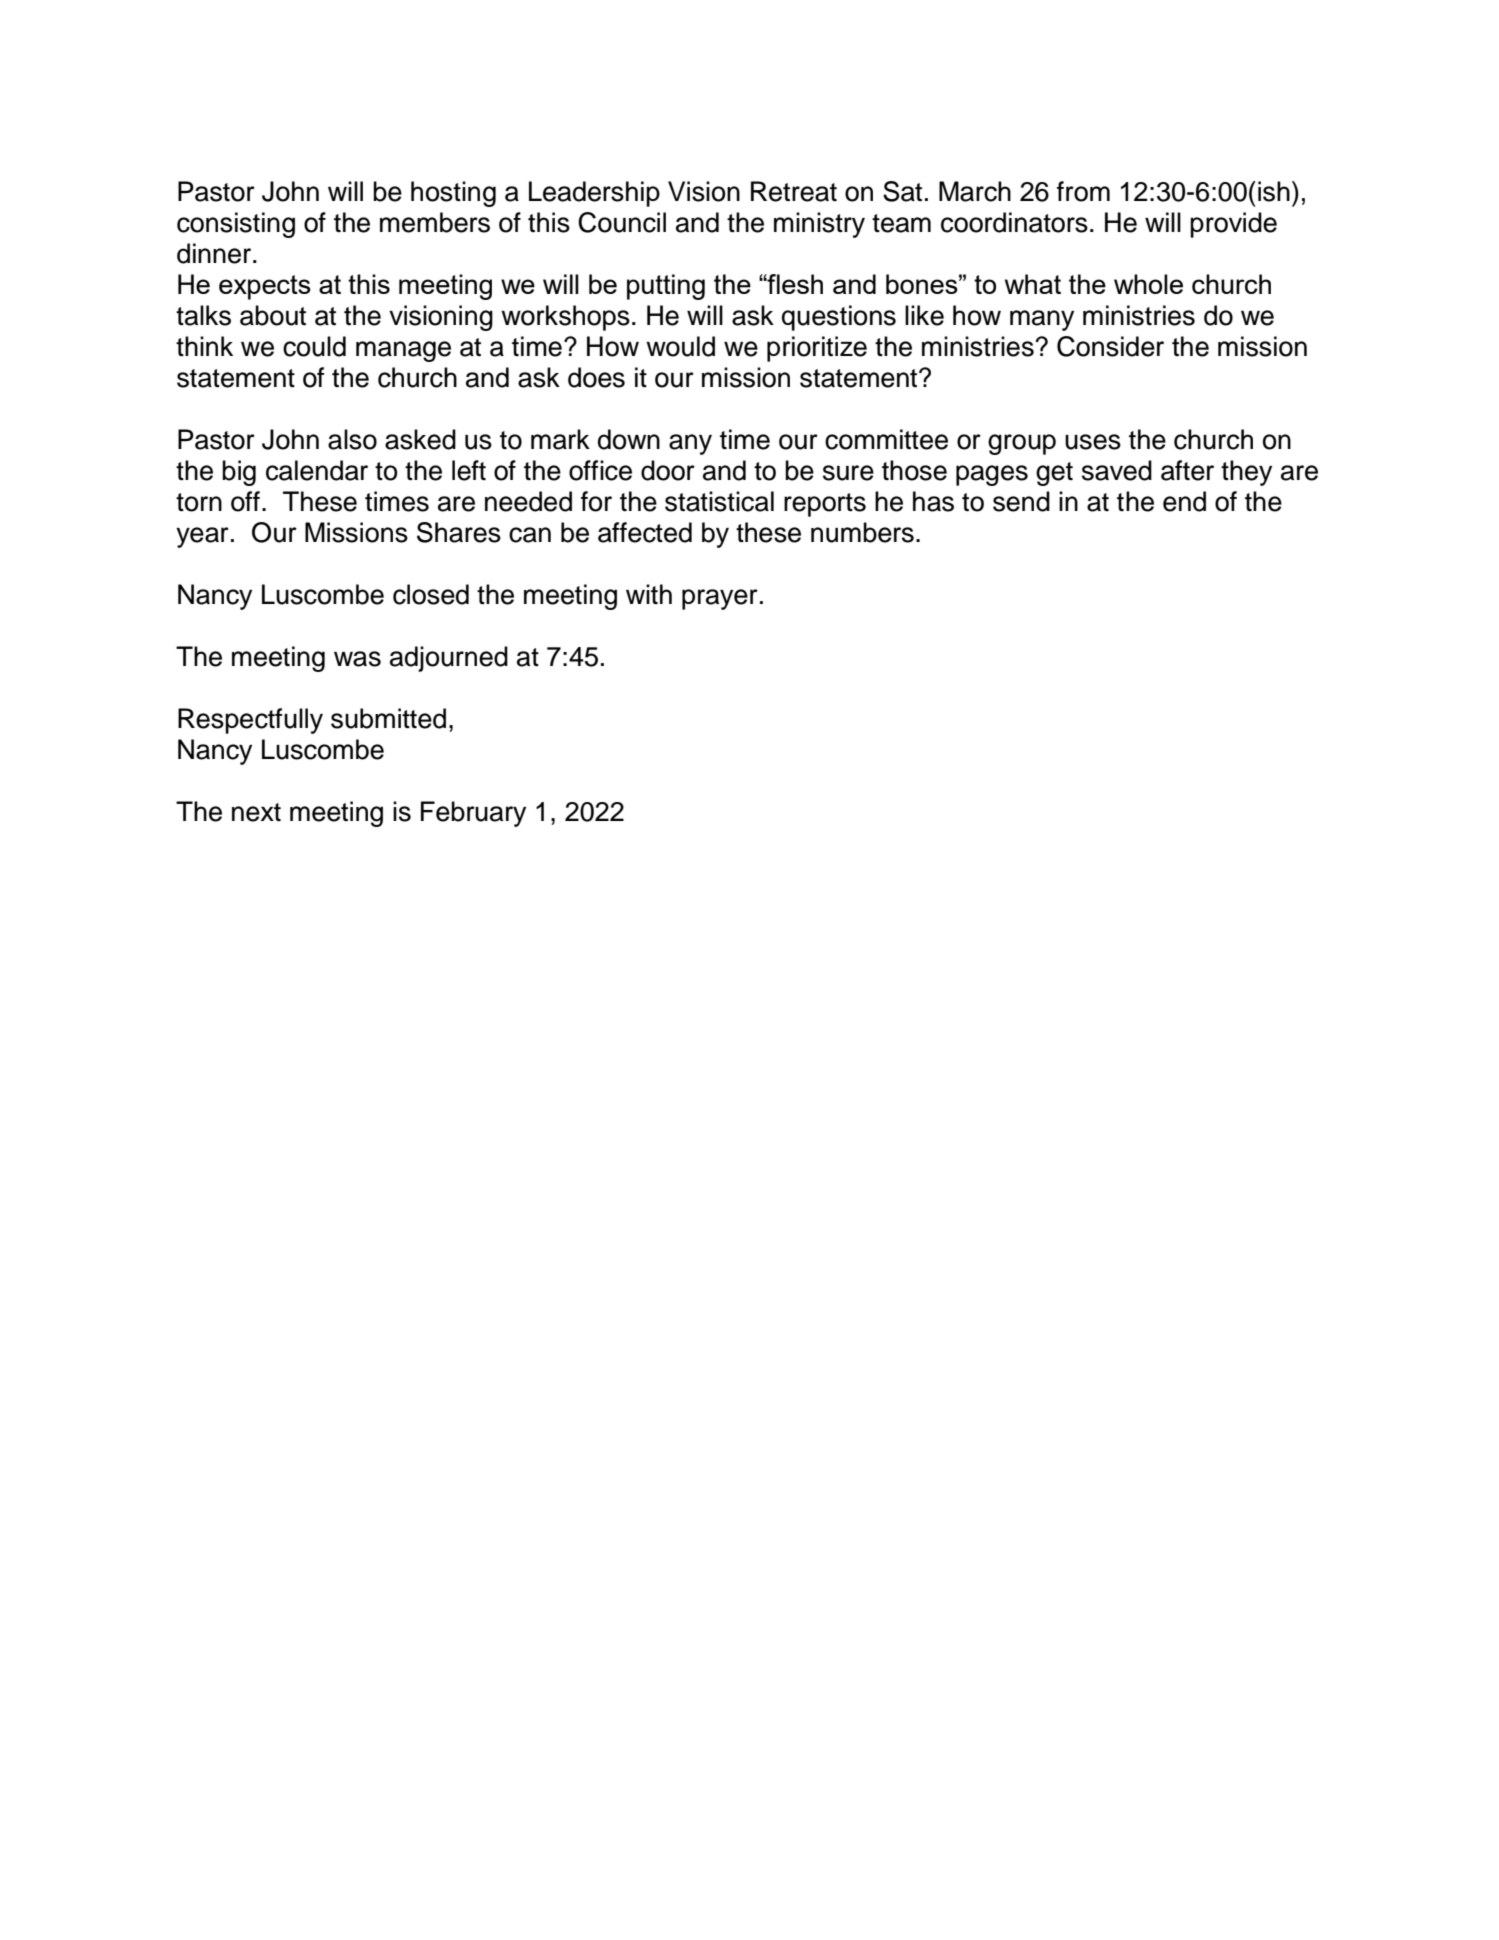 Image resolution: width=1499 pixels, height=1940 pixels. I want to click on February, so click(473, 814).
